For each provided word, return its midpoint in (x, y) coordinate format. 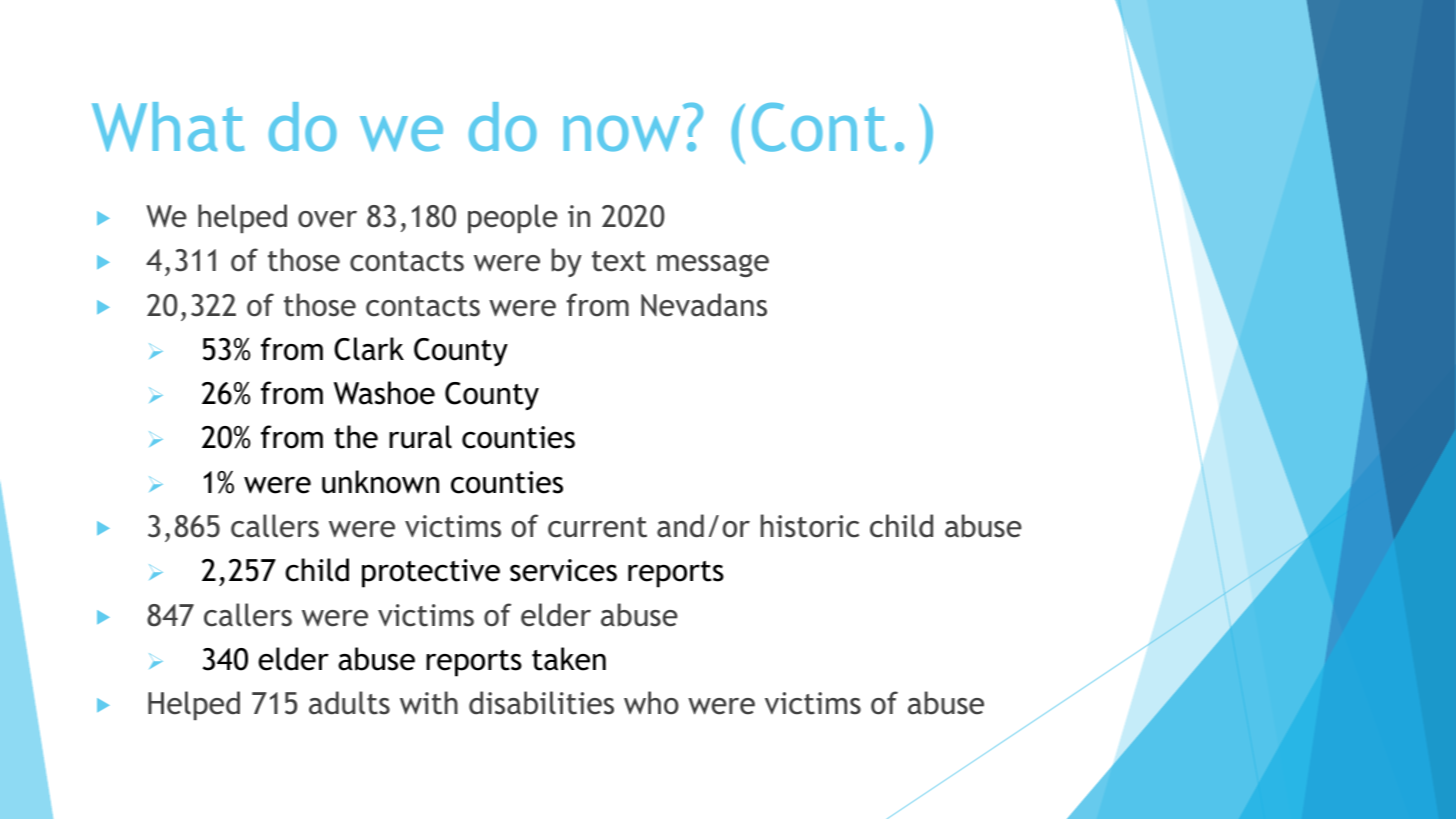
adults (349, 703)
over (327, 219)
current (597, 527)
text (619, 261)
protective (431, 573)
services (563, 570)
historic (810, 526)
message (713, 265)
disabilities (541, 703)
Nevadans (704, 305)
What (168, 127)
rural (420, 437)
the (356, 437)
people (513, 218)
